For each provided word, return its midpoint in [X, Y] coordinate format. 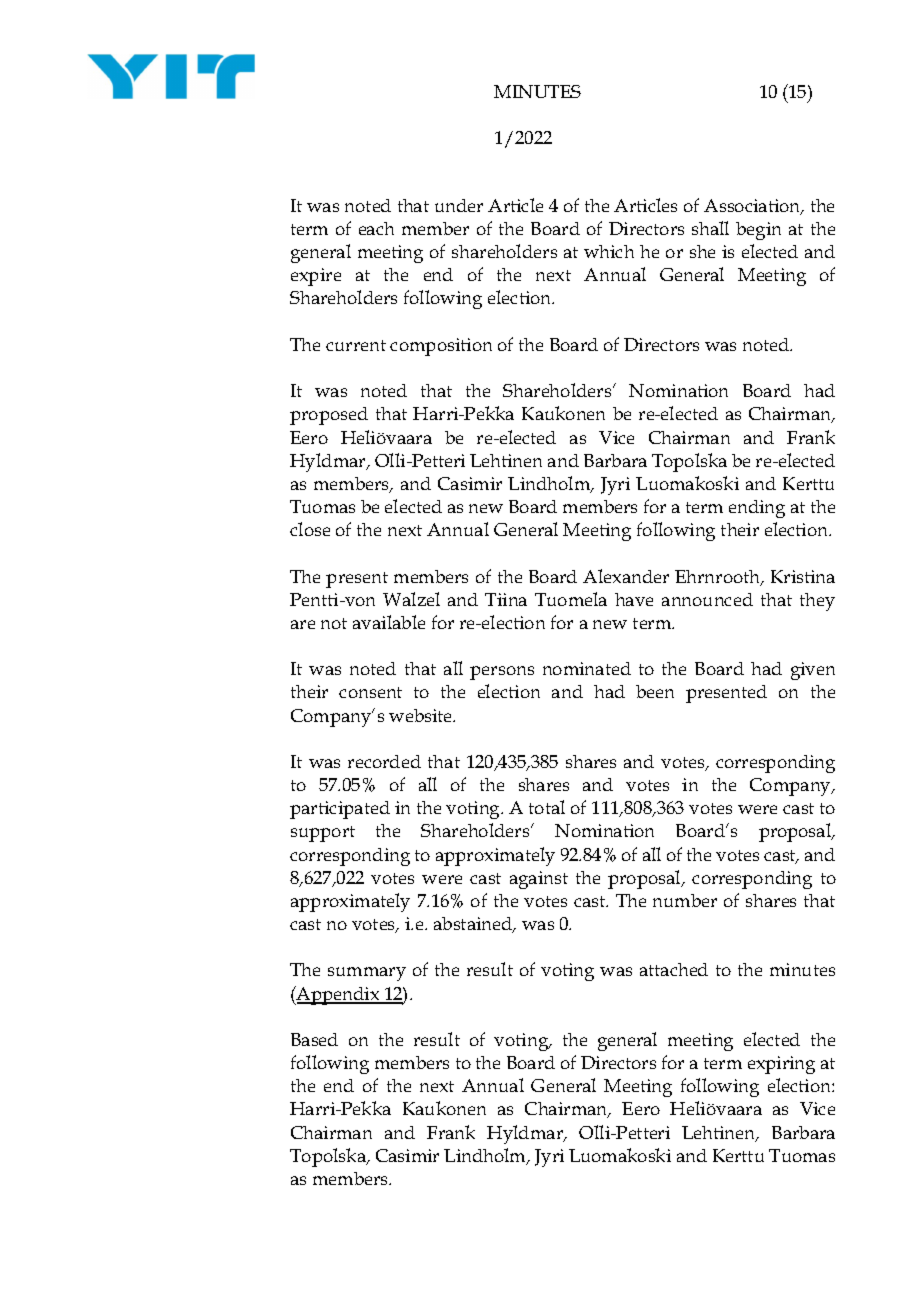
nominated [587, 668]
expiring [781, 1065]
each [376, 228]
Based [314, 1039]
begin [758, 231]
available [389, 622]
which [609, 251]
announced [707, 599]
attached [674, 969]
